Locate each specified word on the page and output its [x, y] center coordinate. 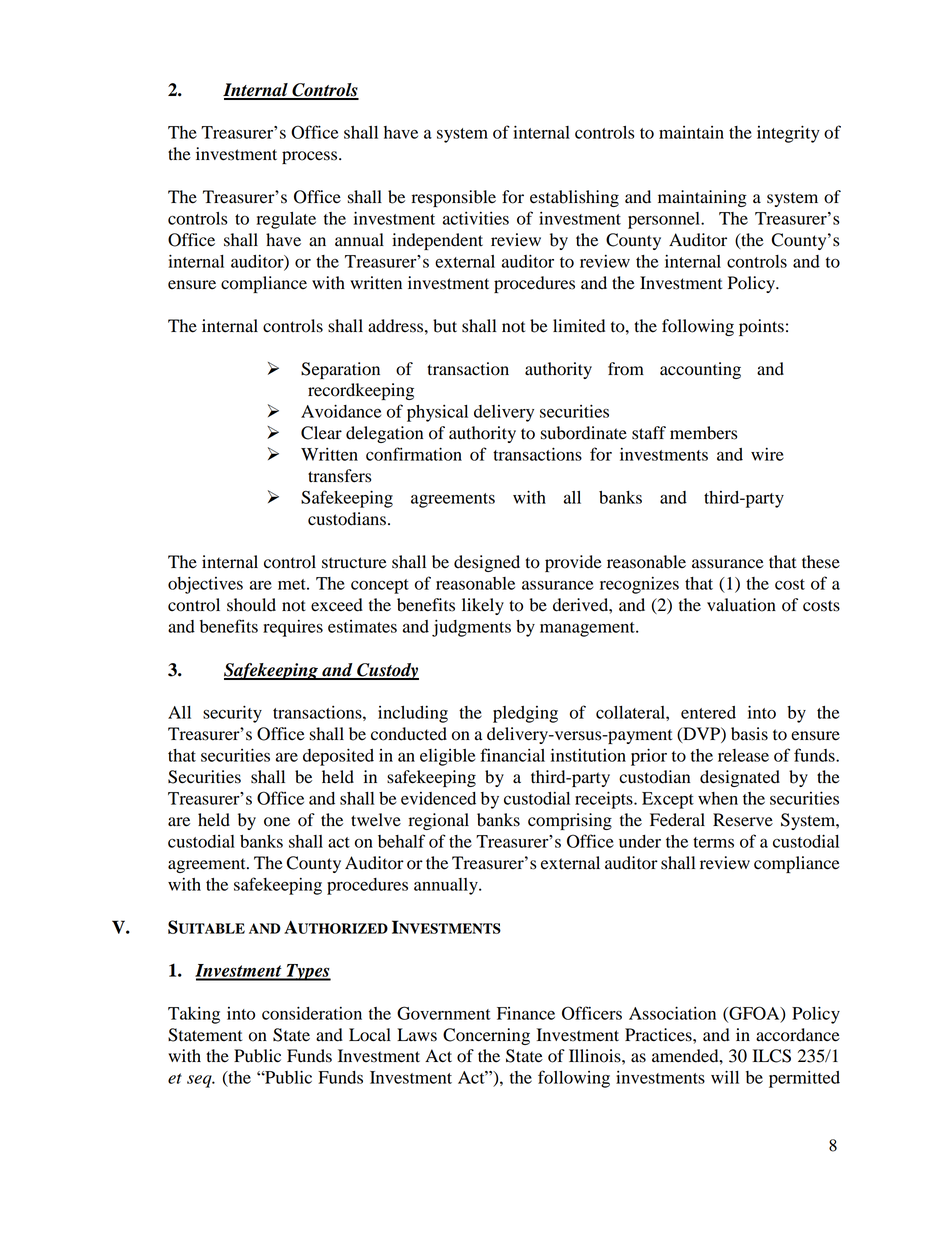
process [311, 157]
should [251, 605]
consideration [312, 1013]
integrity [788, 134]
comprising [570, 821]
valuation [741, 605]
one [277, 822]
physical [437, 413]
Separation [340, 370]
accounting [700, 370]
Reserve [743, 820]
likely [483, 606]
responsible [453, 198]
